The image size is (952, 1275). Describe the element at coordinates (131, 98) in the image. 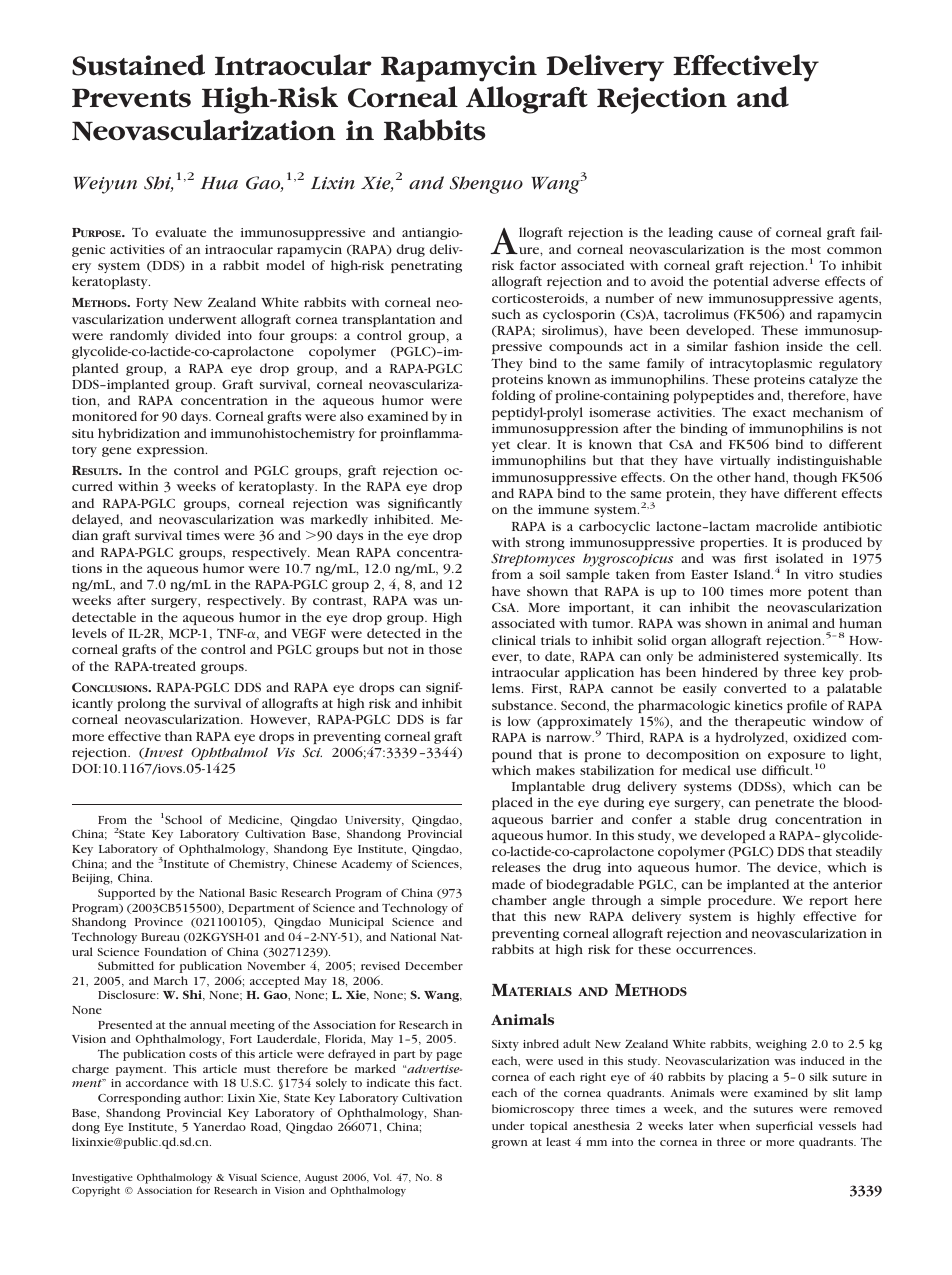

I see `Prevents` at that location.
